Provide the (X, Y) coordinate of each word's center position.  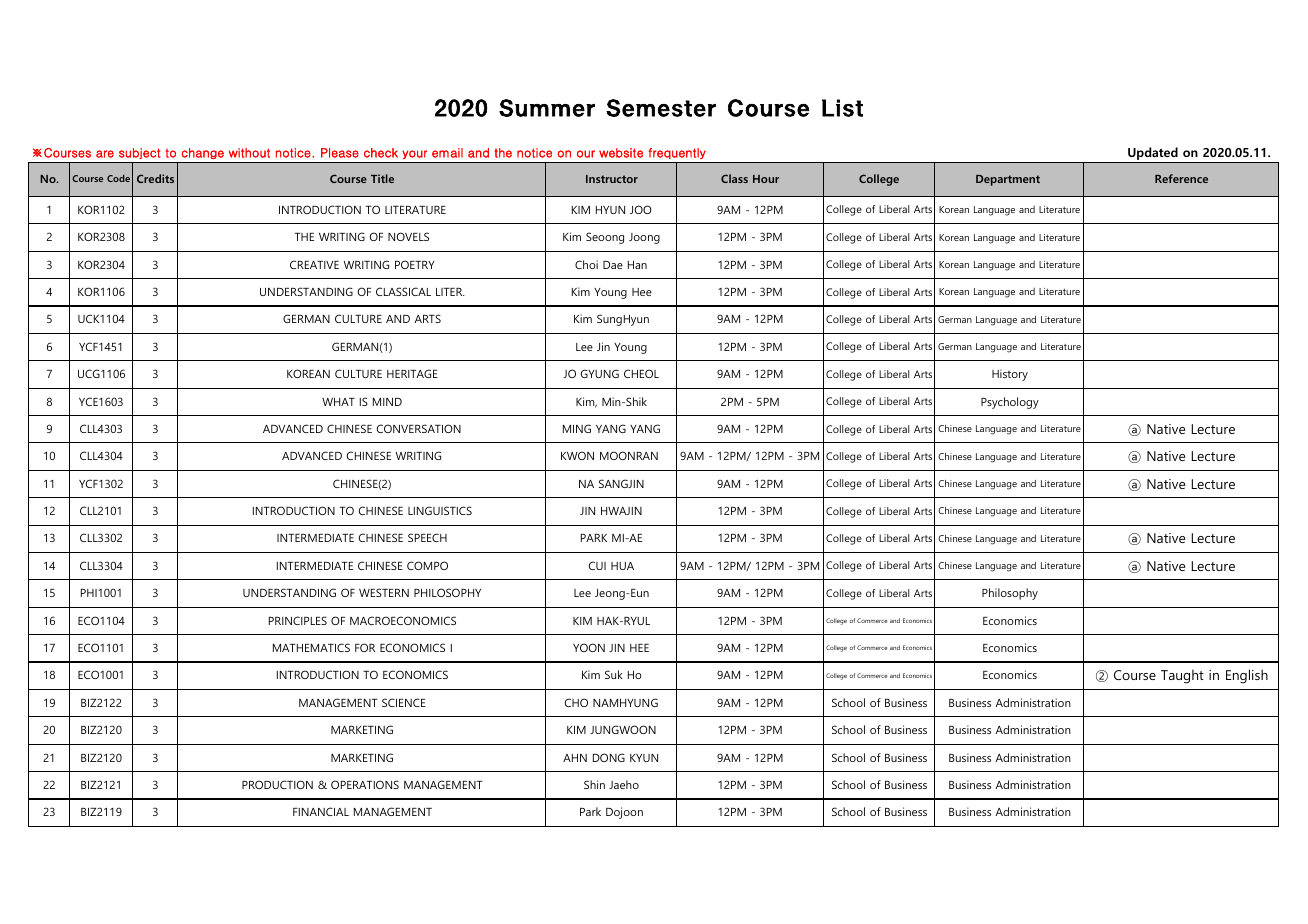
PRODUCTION (277, 784)
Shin (594, 784)
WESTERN (384, 592)
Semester (661, 108)
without (249, 153)
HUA (622, 566)
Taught (1182, 676)
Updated (1153, 155)
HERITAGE (412, 373)
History (1010, 375)
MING (577, 428)
